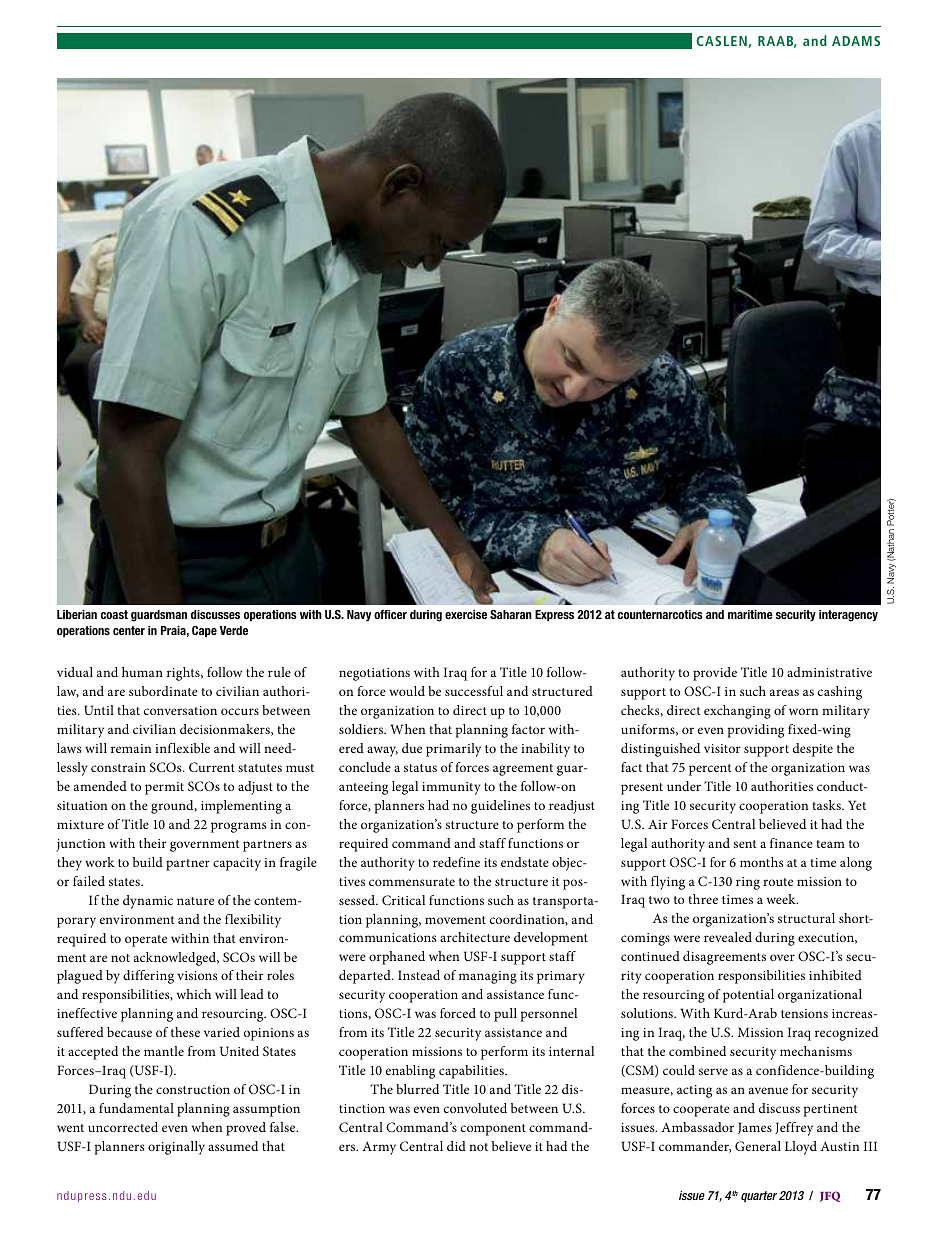 This screenshot has height=1237, width=952. I want to click on exercise, so click(466, 614).
